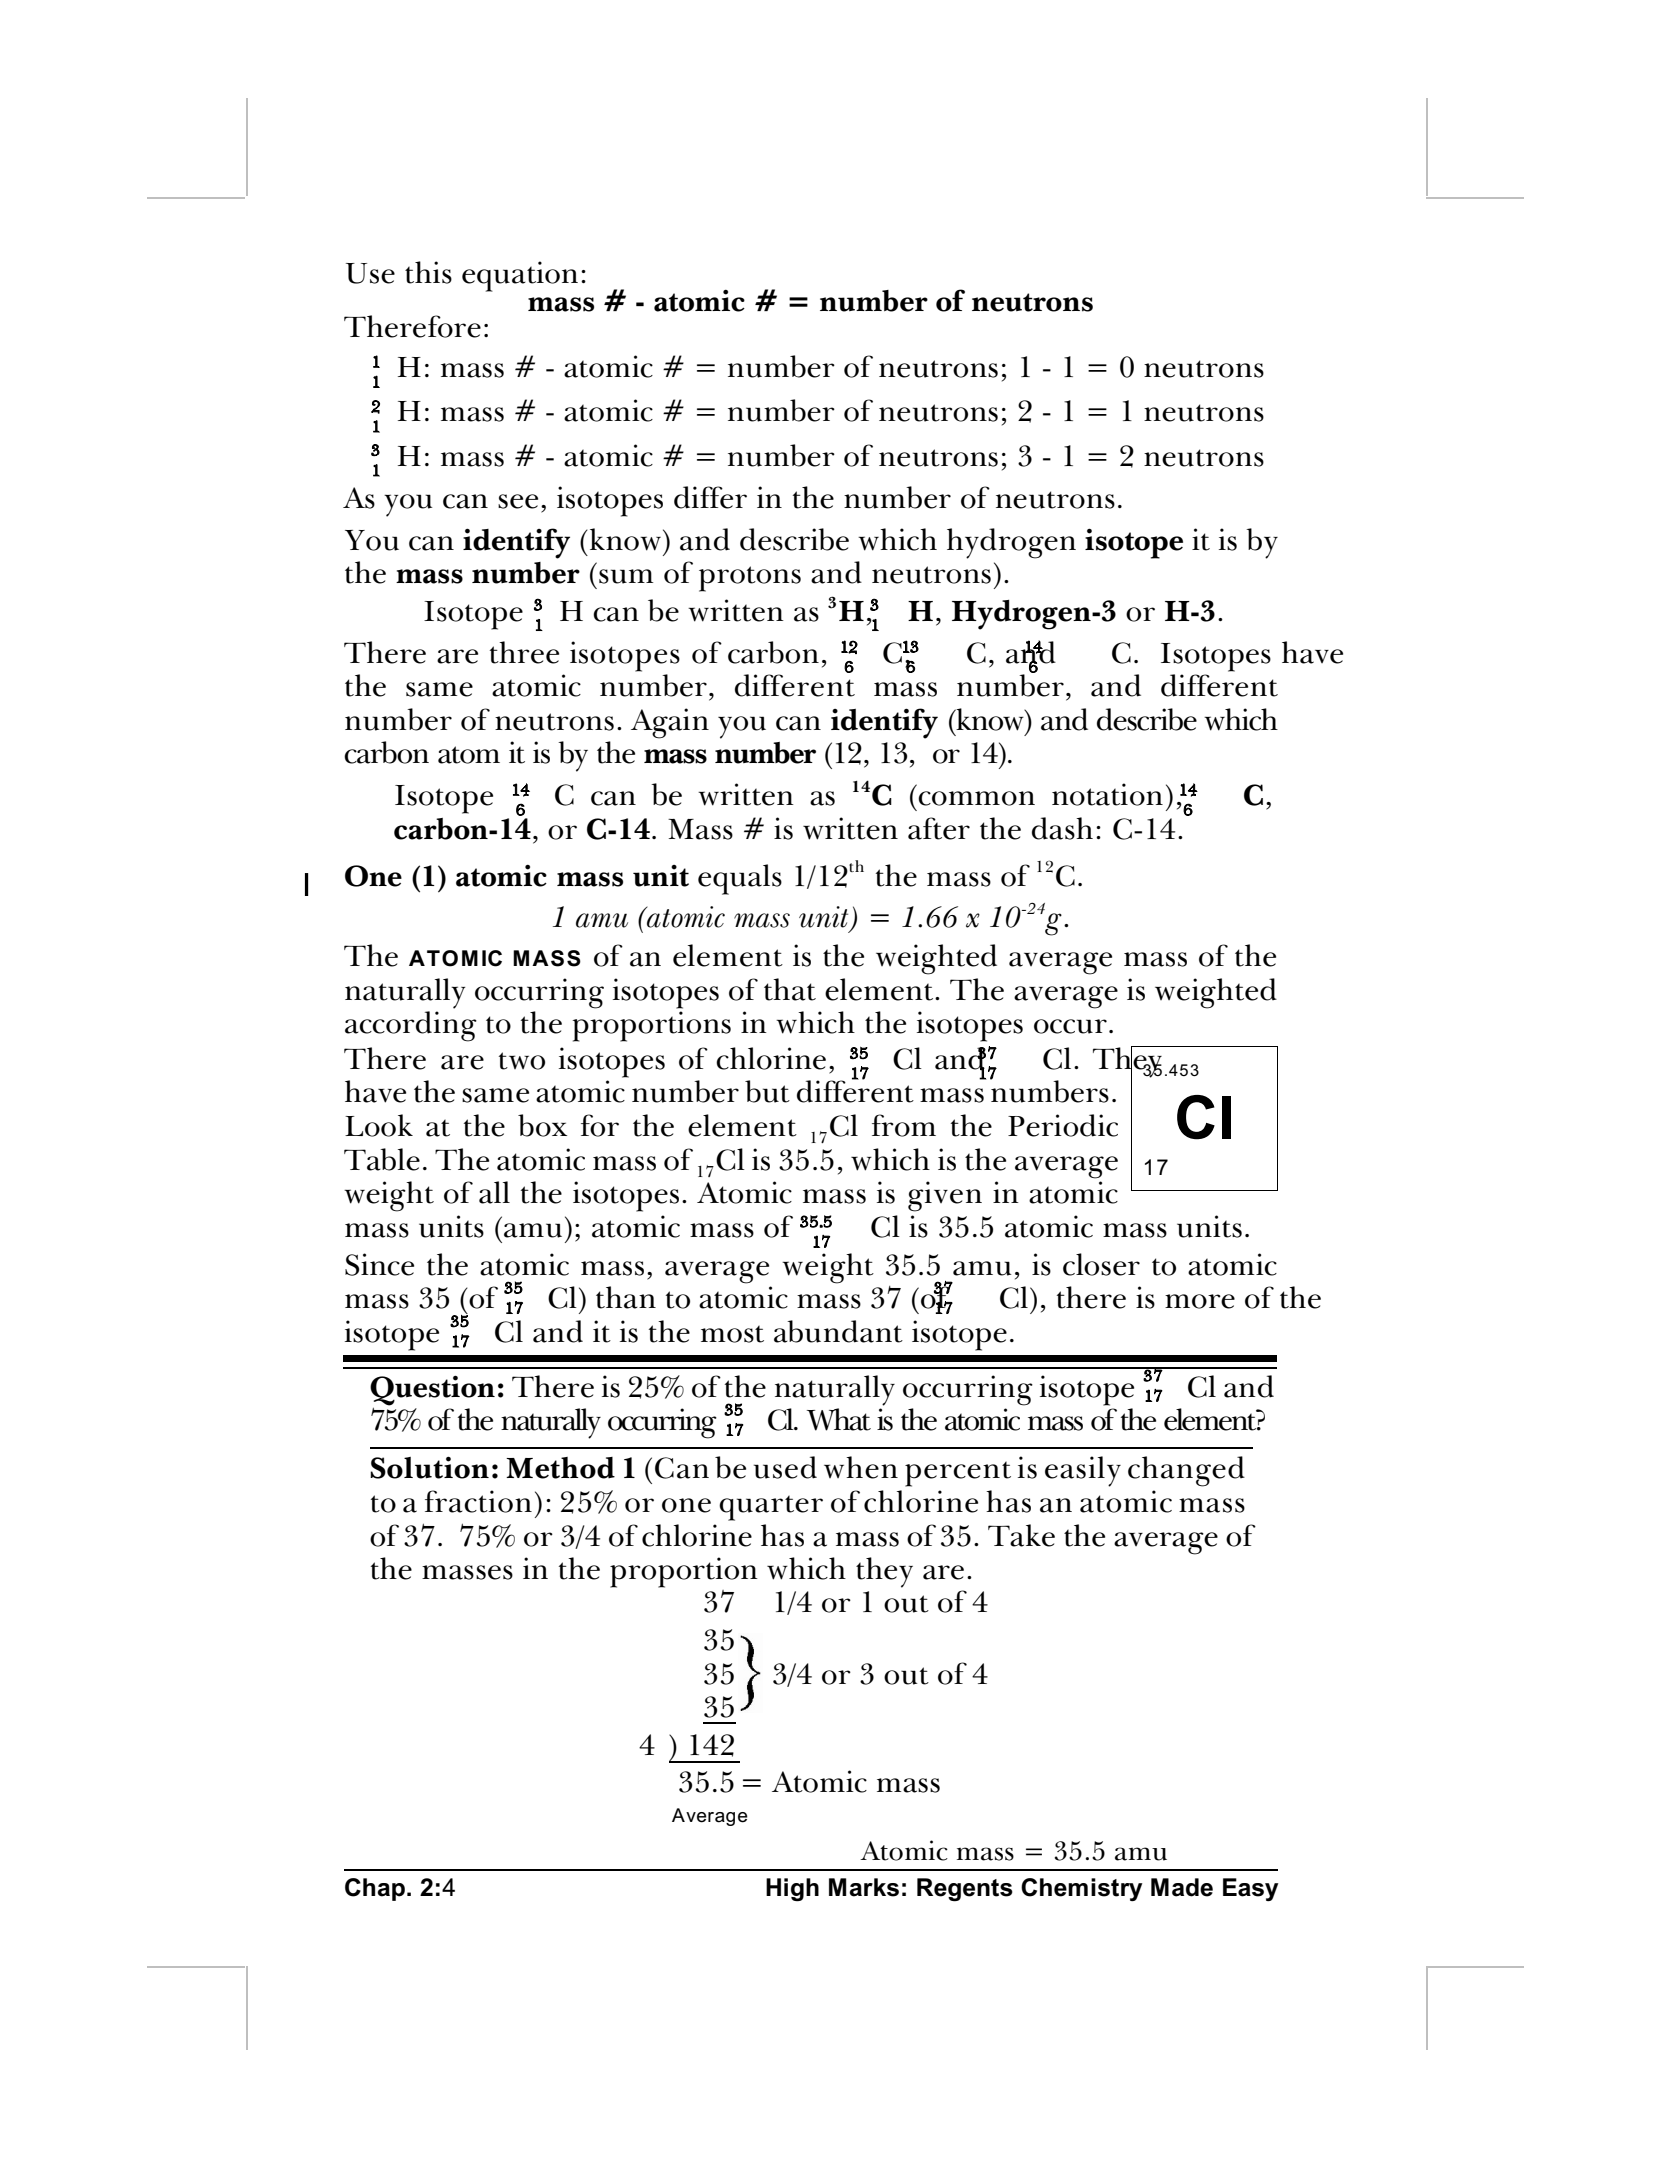 This screenshot has width=1672, height=2163. What do you see at coordinates (520, 276) in the screenshot?
I see `equation` at bounding box center [520, 276].
